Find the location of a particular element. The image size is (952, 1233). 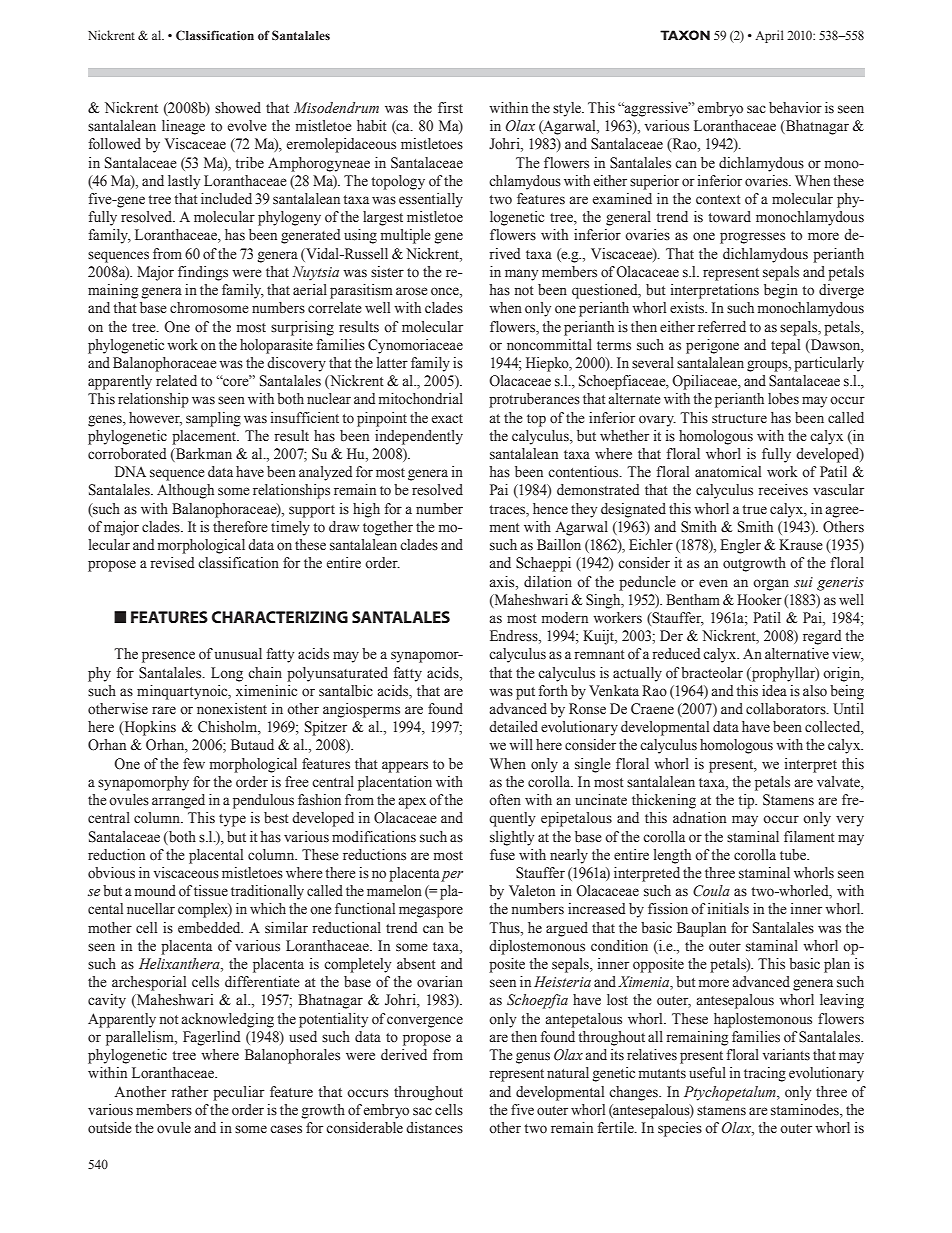

will is located at coordinates (521, 744).
